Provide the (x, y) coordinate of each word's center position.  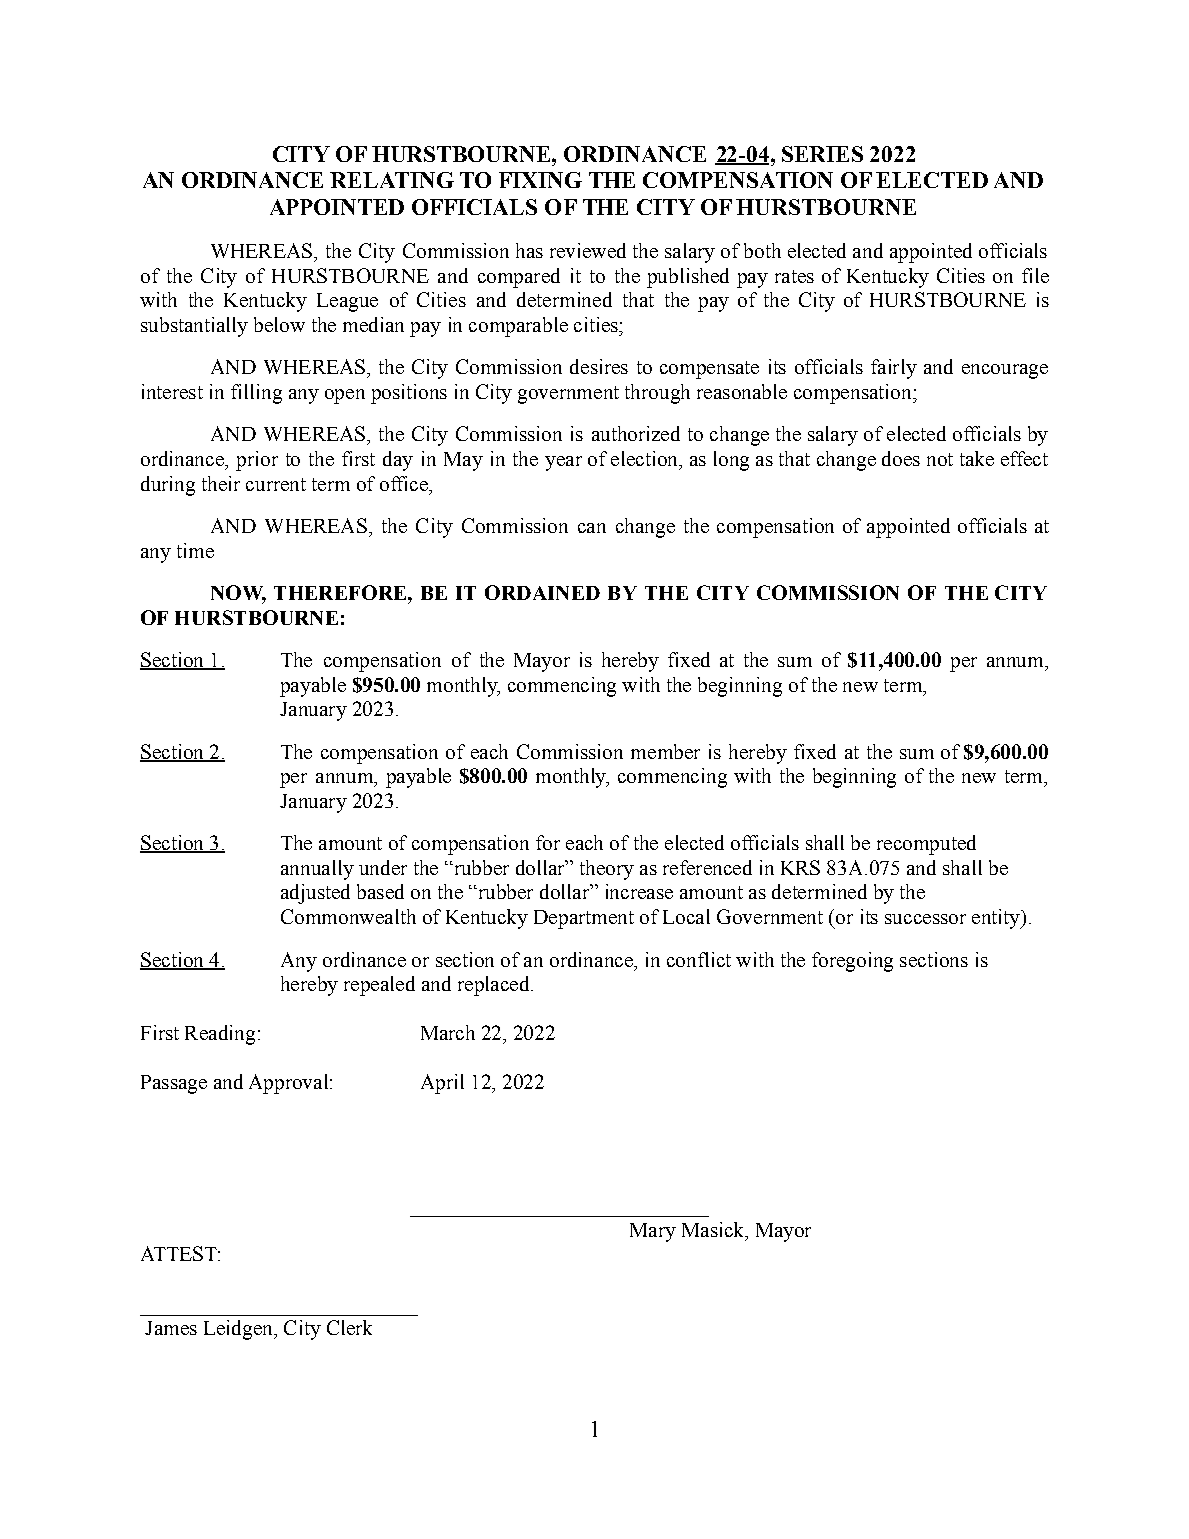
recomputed (926, 845)
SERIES (822, 154)
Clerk (349, 1327)
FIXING (540, 180)
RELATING (392, 180)
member (665, 751)
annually (317, 870)
